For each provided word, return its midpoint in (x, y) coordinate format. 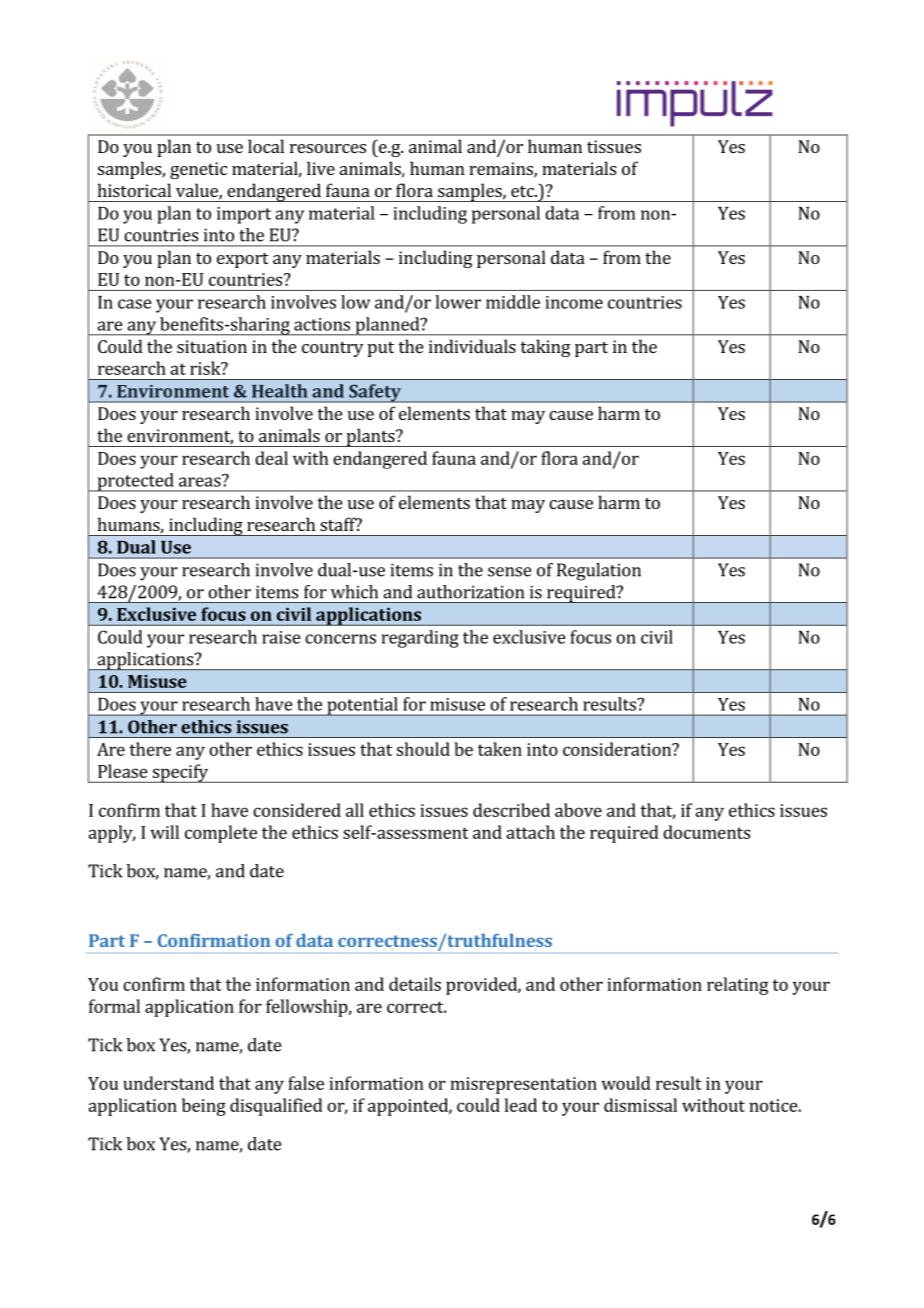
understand (168, 1083)
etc (523, 191)
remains (502, 170)
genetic (198, 170)
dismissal (640, 1105)
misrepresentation (523, 1085)
